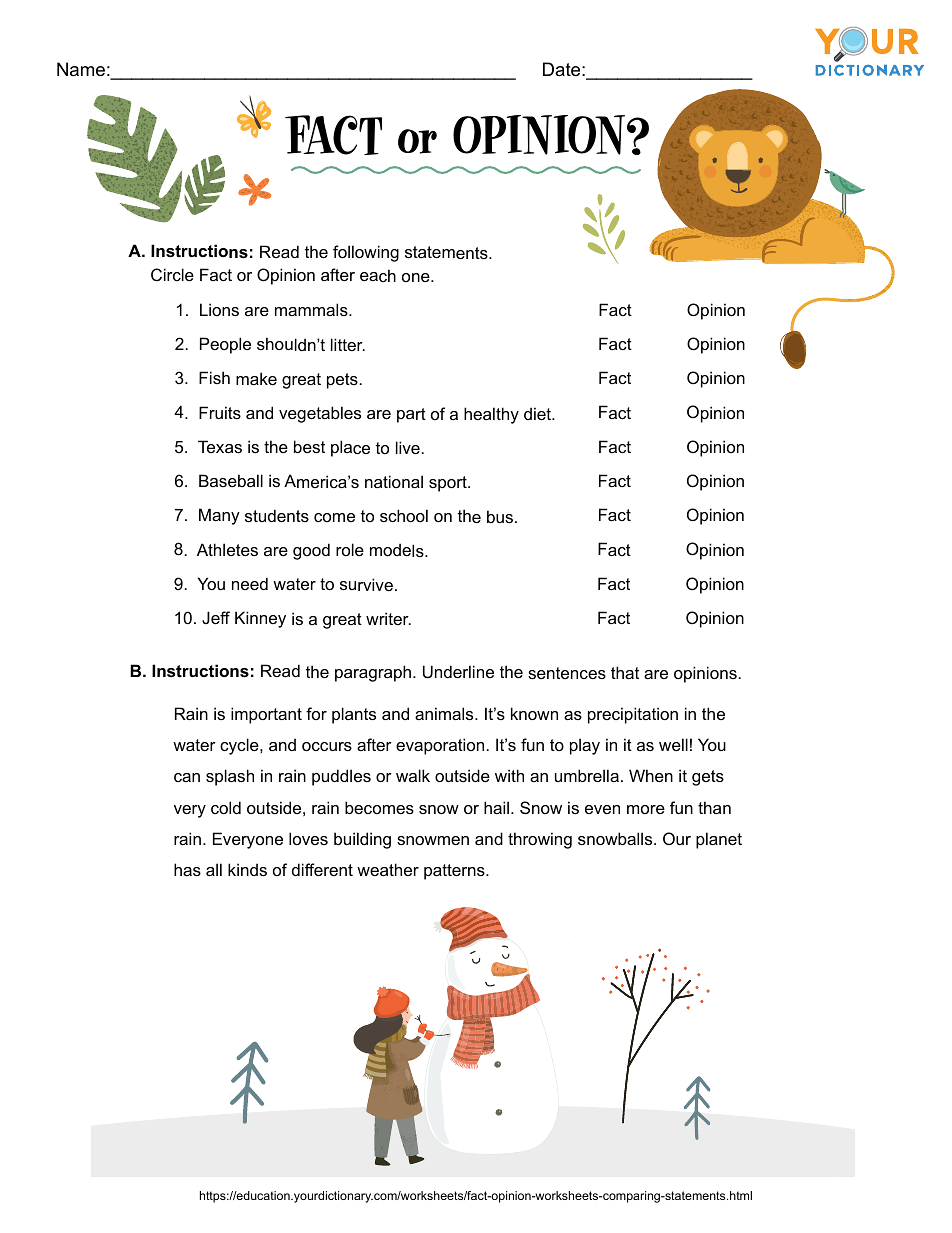 The height and width of the image is (1233, 952). What do you see at coordinates (447, 253) in the image?
I see `statements` at bounding box center [447, 253].
